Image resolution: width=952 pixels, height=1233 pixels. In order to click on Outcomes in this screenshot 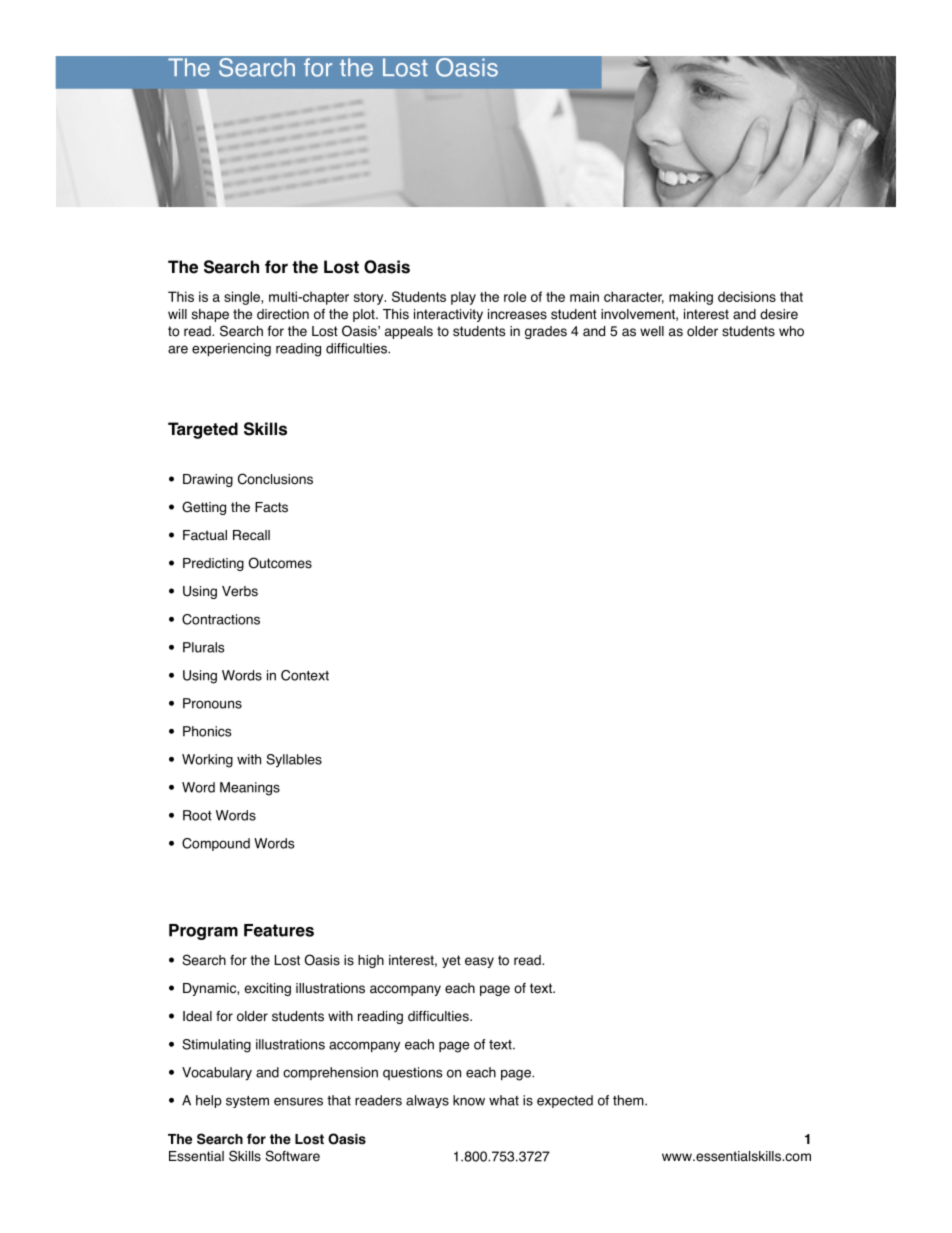, I will do `click(280, 563)`.
